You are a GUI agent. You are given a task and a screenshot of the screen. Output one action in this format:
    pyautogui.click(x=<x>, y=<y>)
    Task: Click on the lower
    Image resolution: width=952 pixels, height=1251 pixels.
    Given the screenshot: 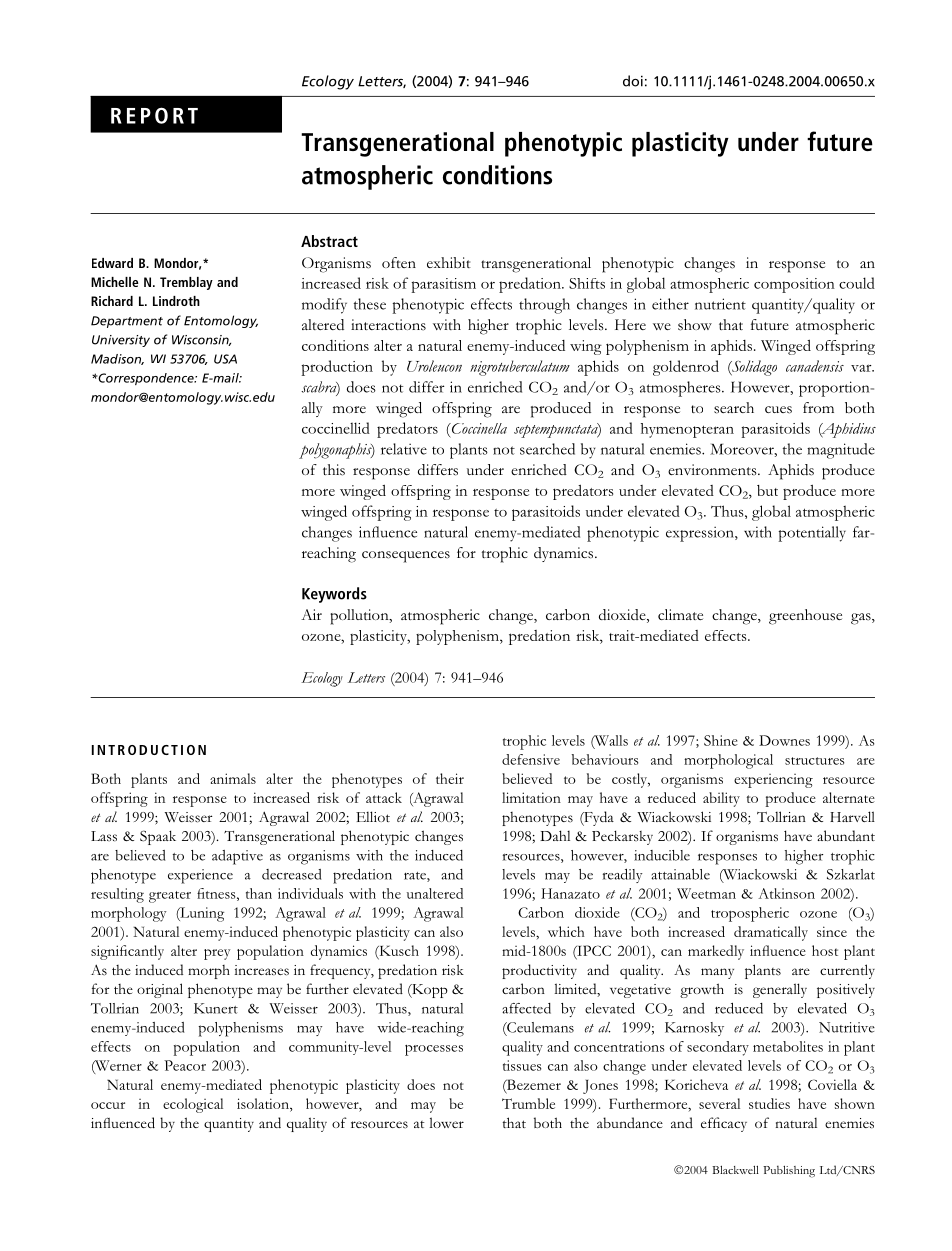 What is the action you would take?
    pyautogui.click(x=446, y=1122)
